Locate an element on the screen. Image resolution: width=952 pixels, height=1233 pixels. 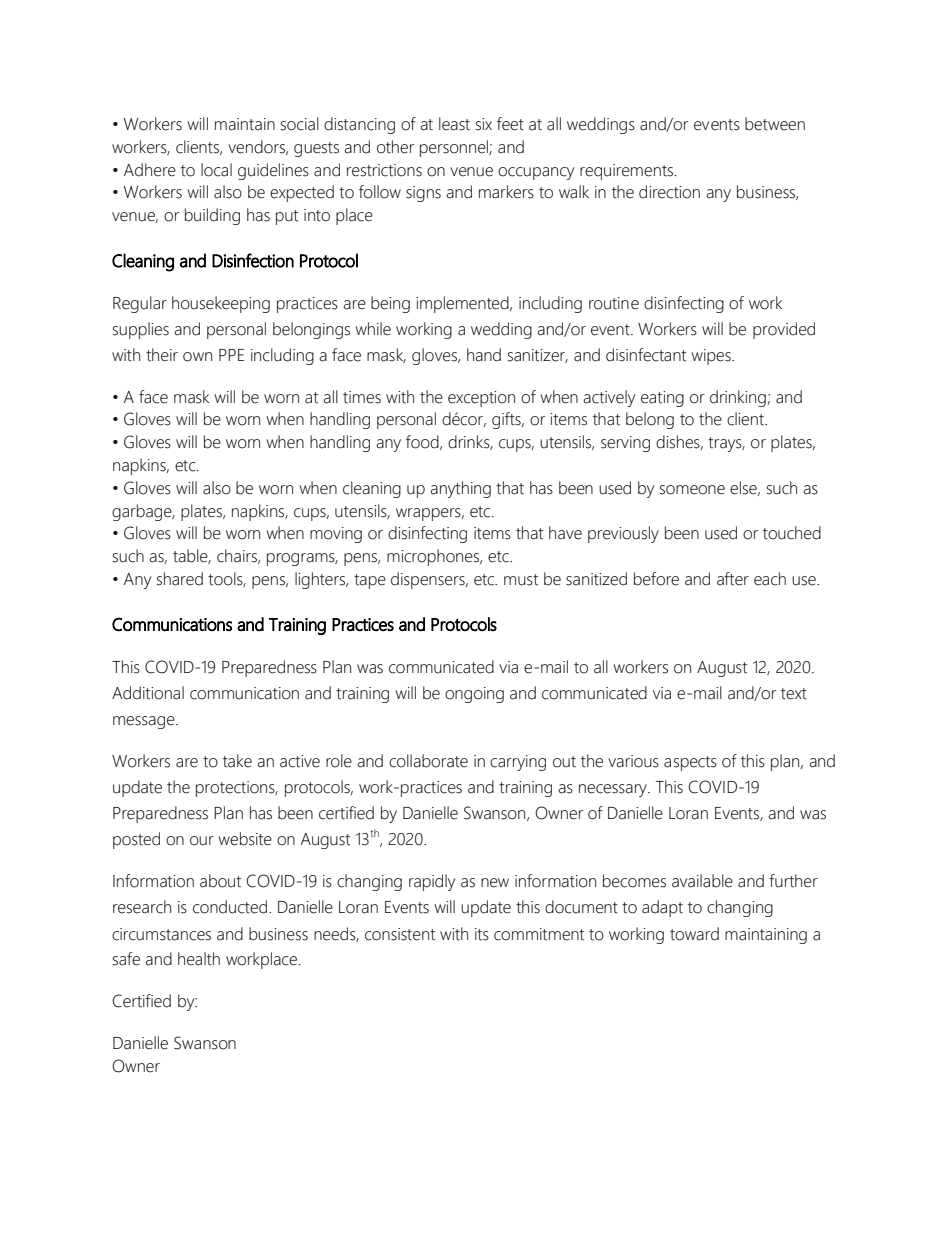
take is located at coordinates (237, 761).
